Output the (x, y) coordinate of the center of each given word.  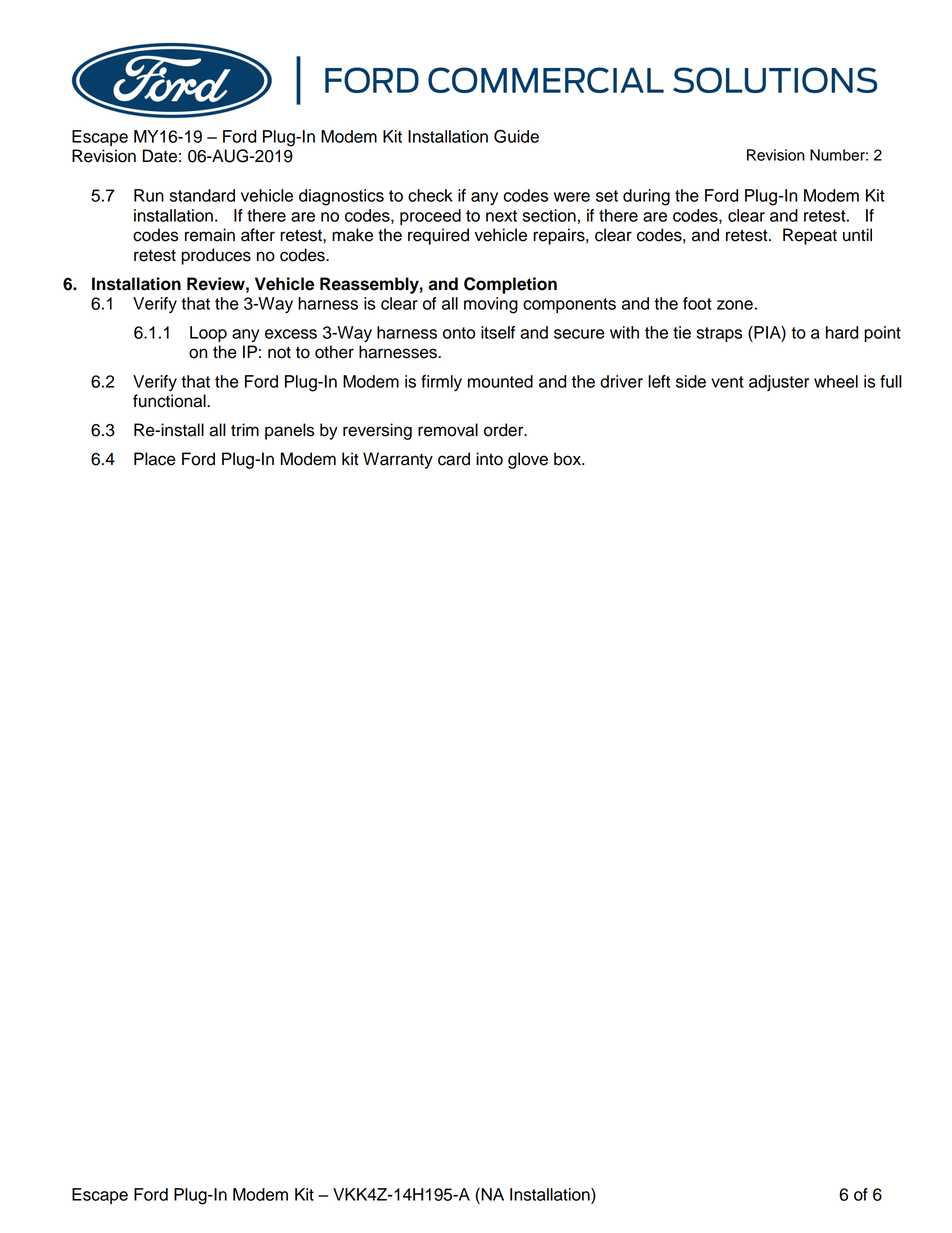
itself (498, 332)
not (279, 352)
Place (155, 459)
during (646, 197)
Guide (516, 136)
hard (842, 332)
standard (202, 195)
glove (528, 460)
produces (216, 256)
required (438, 236)
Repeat (810, 236)
